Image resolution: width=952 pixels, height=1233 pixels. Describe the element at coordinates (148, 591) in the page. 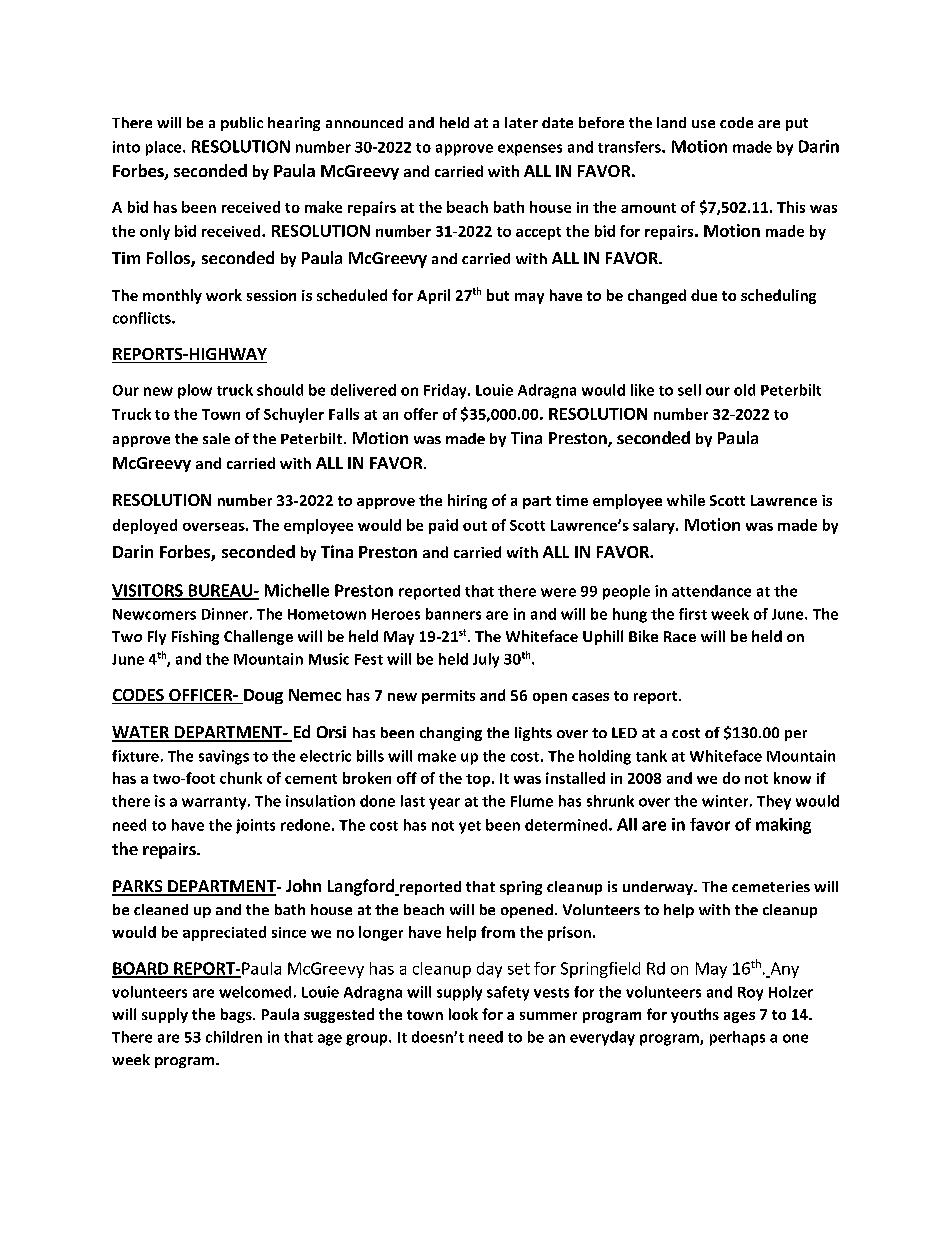

I see `VISITORS` at that location.
